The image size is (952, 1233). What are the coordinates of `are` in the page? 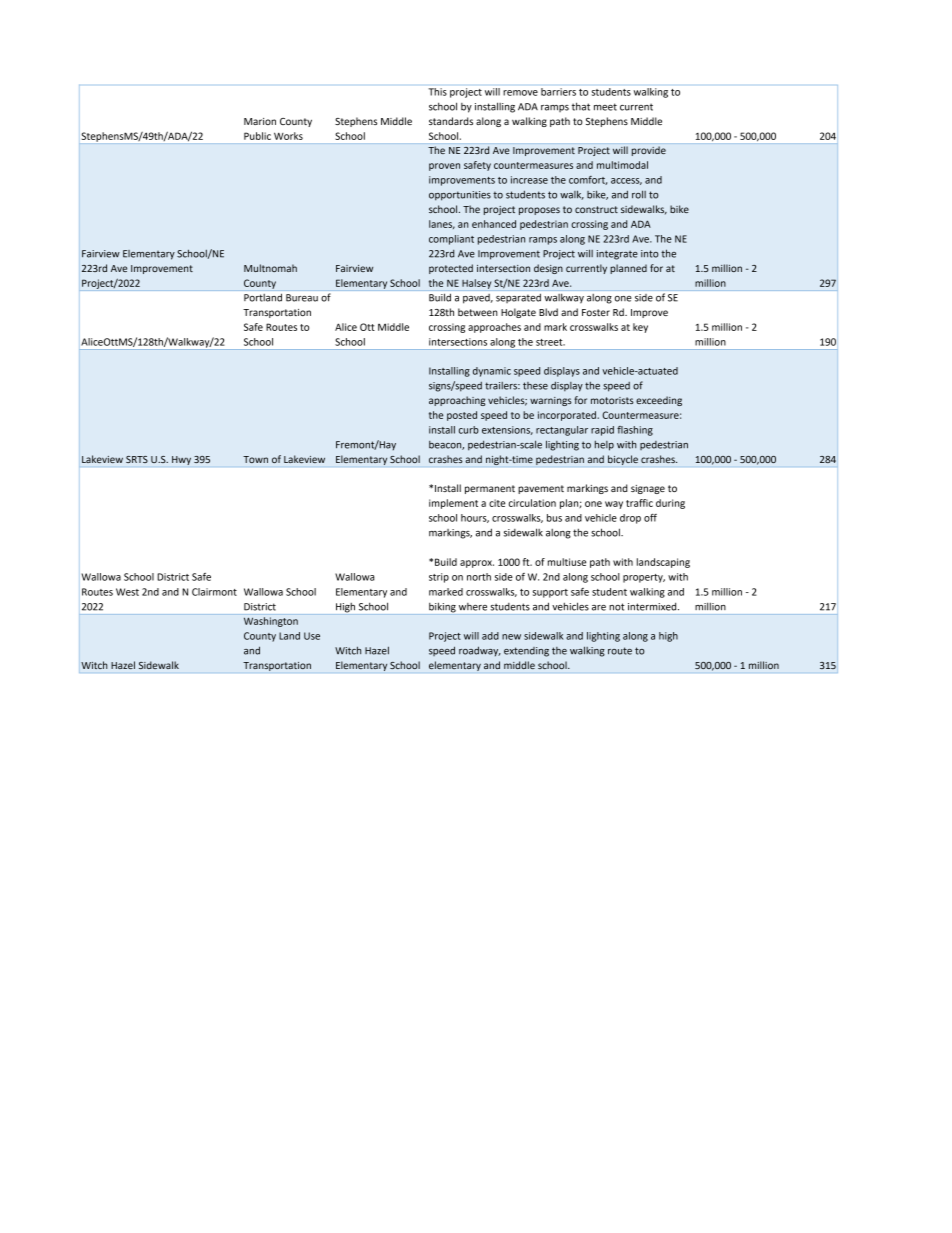 It's located at (599, 608).
